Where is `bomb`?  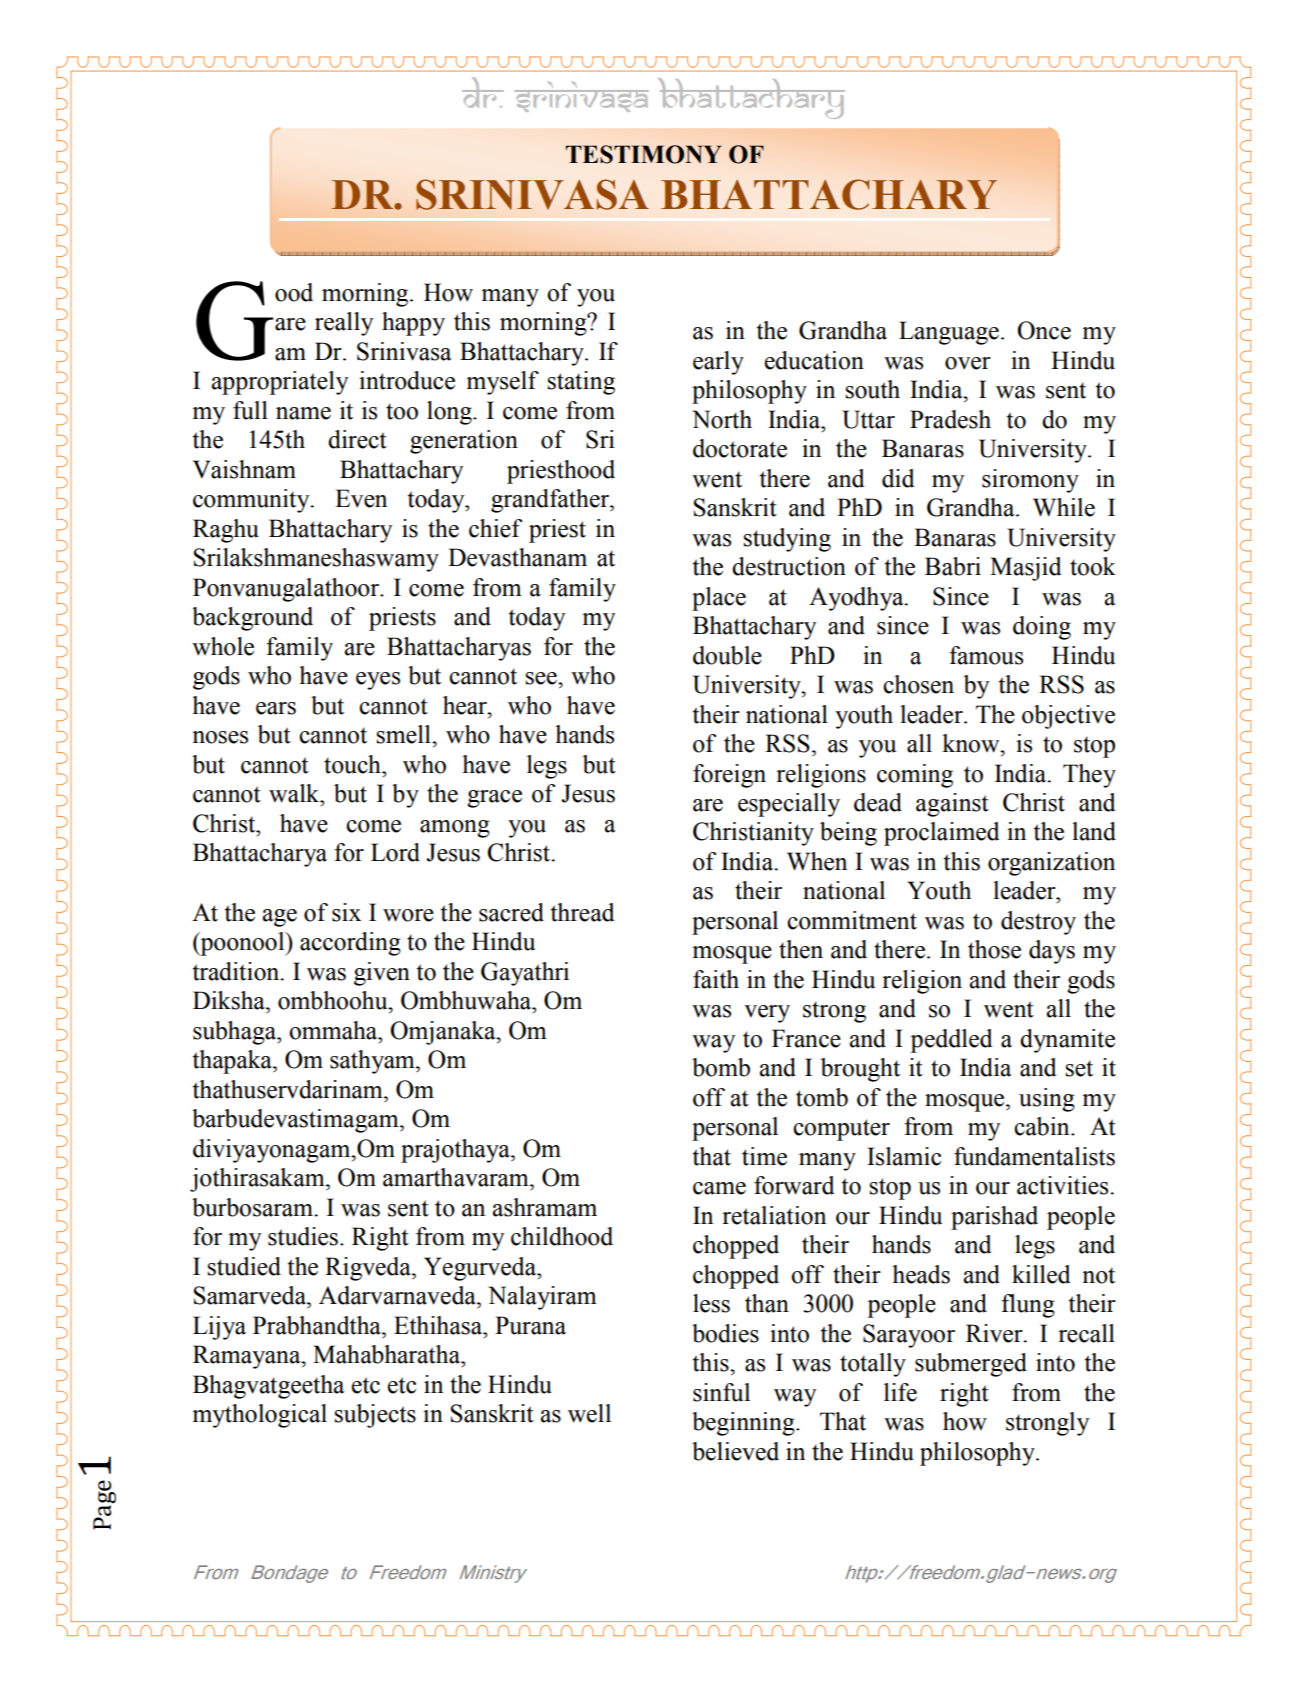
bomb is located at coordinates (721, 1067).
